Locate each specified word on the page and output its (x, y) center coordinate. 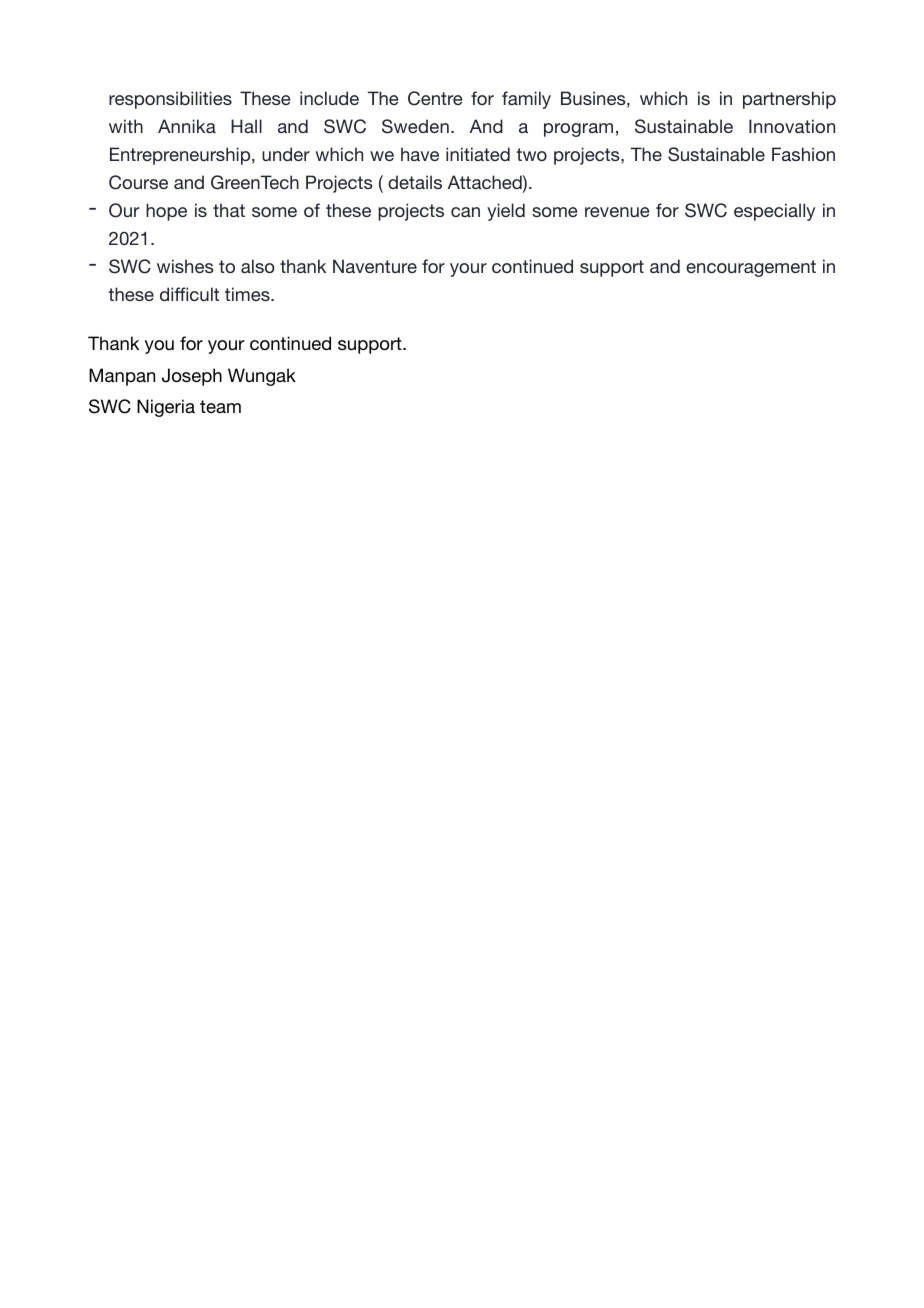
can (465, 212)
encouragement (751, 268)
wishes (185, 266)
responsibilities (170, 100)
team (220, 406)
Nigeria (166, 408)
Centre (435, 98)
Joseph (192, 377)
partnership (789, 100)
